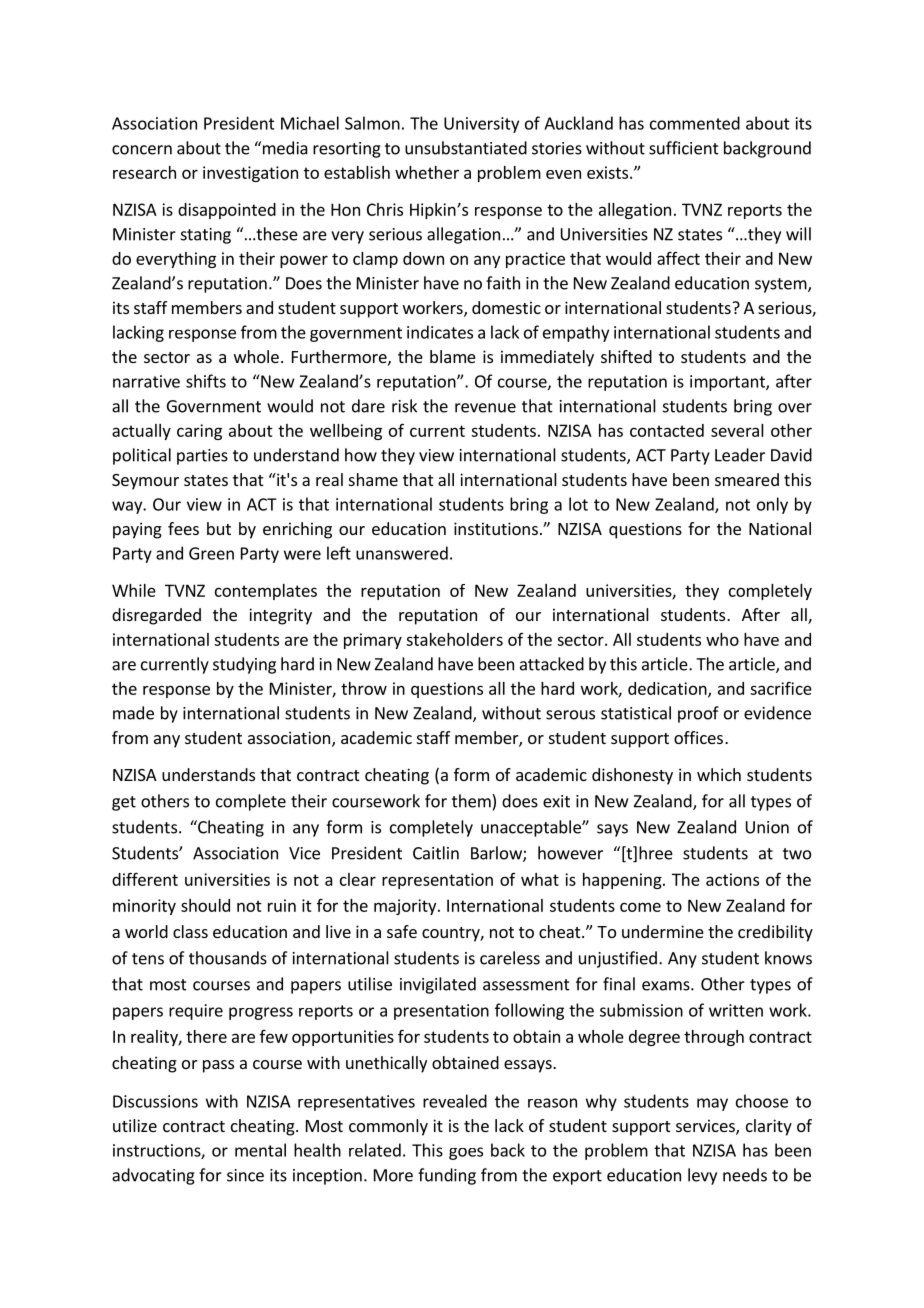 This screenshot has width=924, height=1308. I want to click on stakeholders, so click(454, 639).
